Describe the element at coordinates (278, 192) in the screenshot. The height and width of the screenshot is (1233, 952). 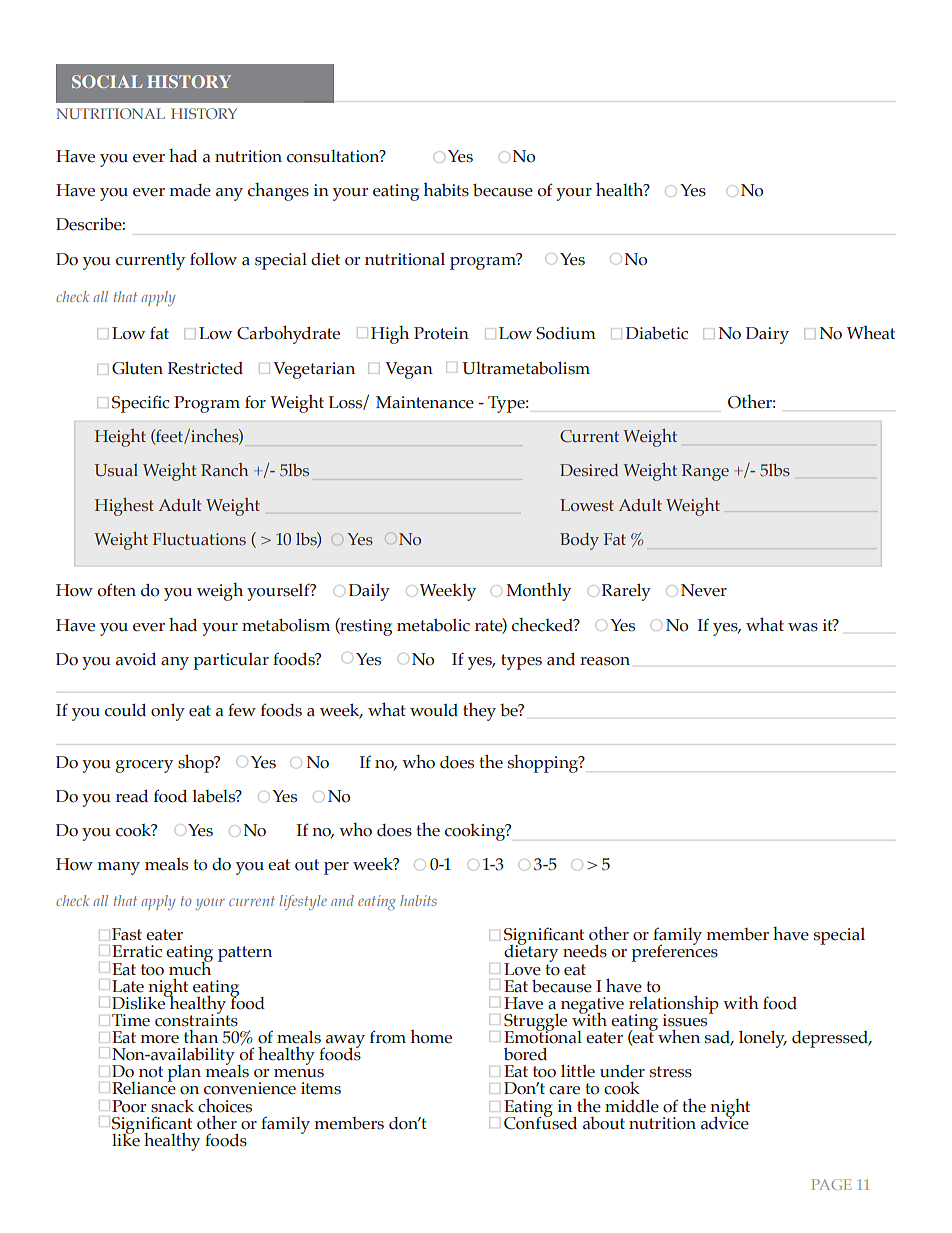
I see `changes` at that location.
